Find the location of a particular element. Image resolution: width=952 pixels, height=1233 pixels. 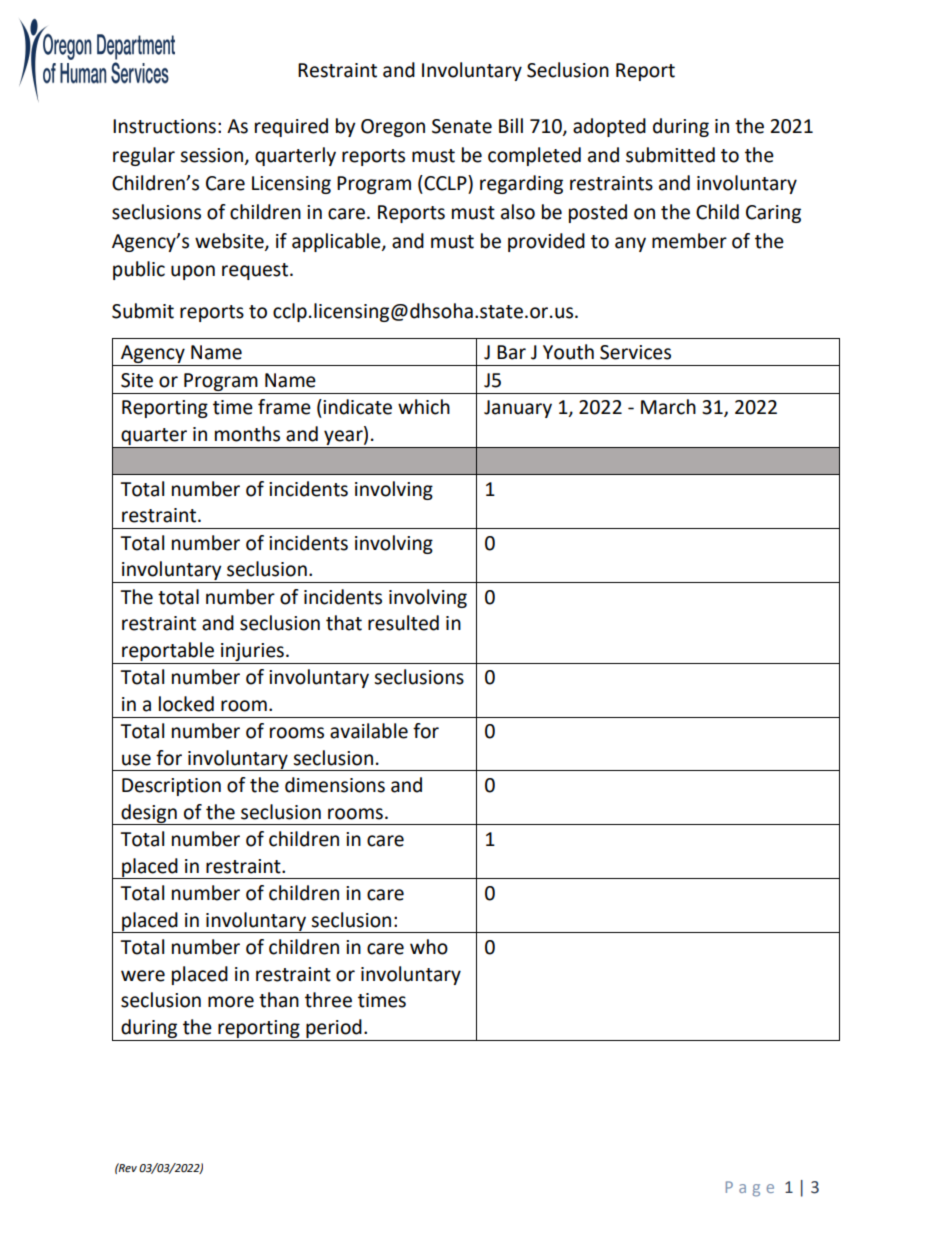

more is located at coordinates (231, 1002).
